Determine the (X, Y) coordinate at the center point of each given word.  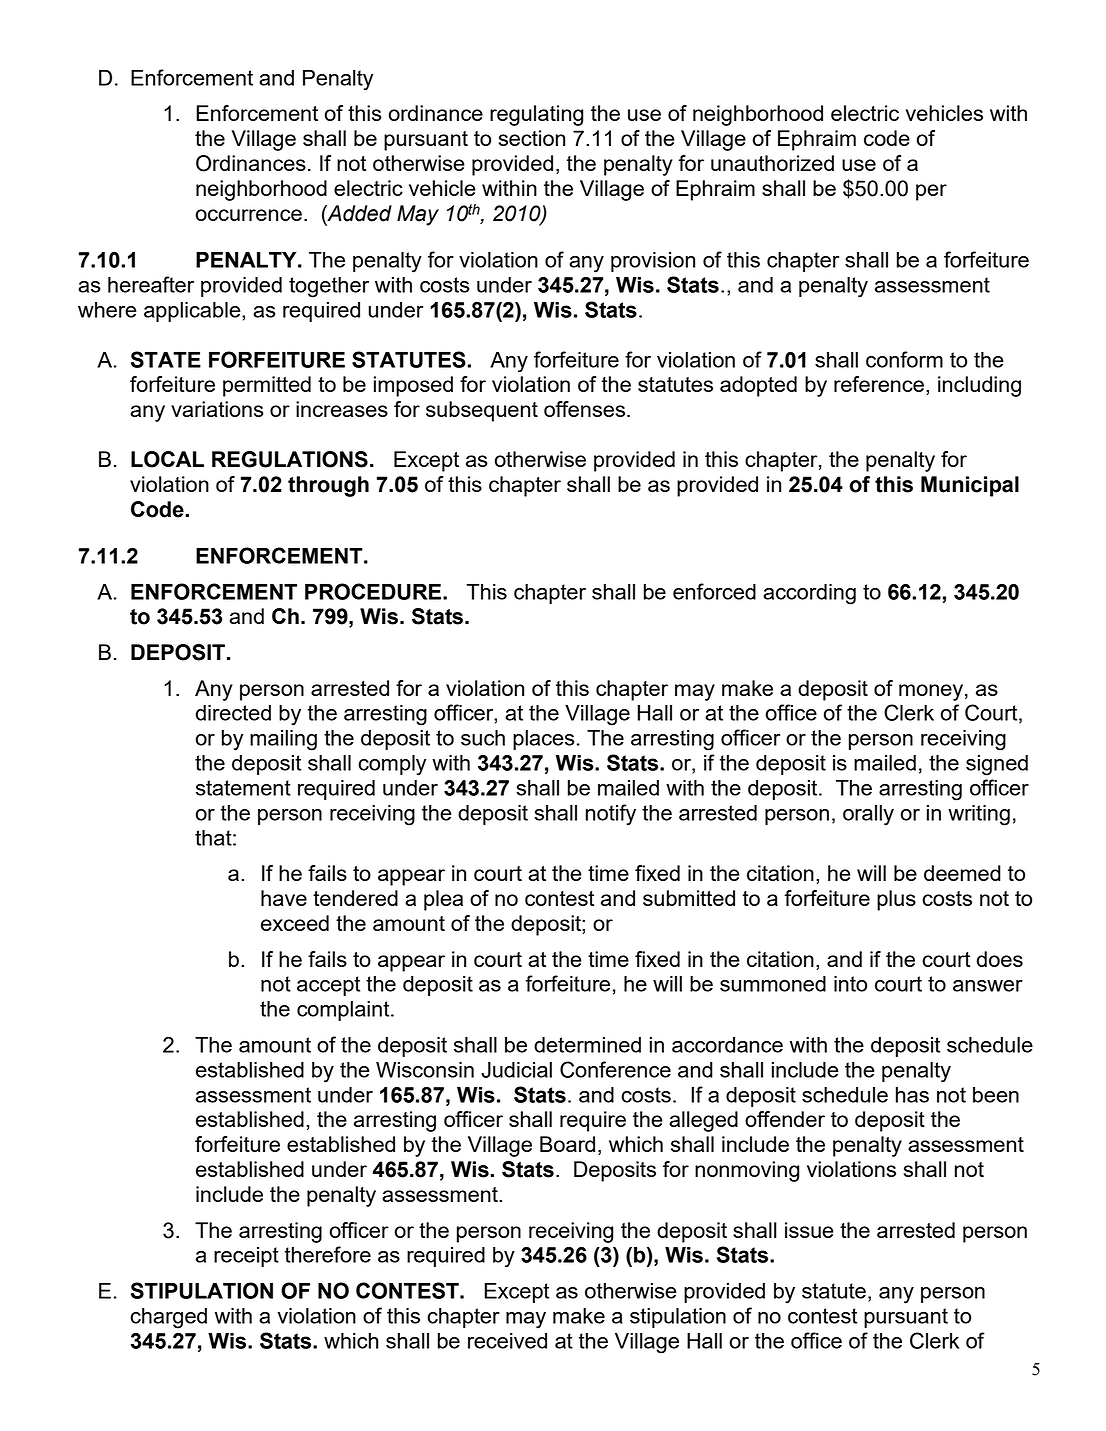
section (532, 138)
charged (168, 1318)
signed (997, 765)
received (507, 1341)
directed (233, 713)
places (543, 740)
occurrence (249, 215)
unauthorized (772, 163)
